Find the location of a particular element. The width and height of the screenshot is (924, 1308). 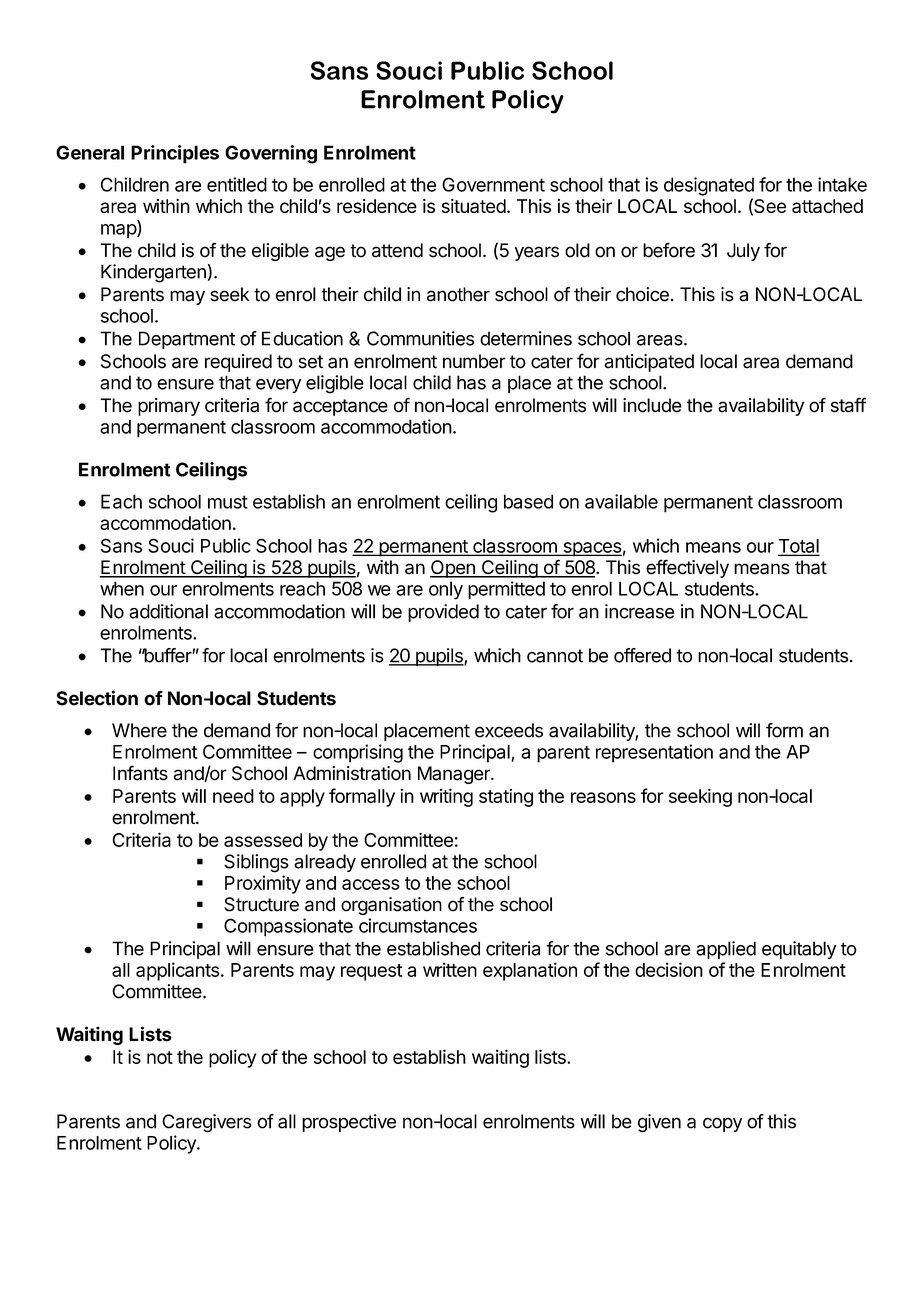

designated is located at coordinates (709, 186).
